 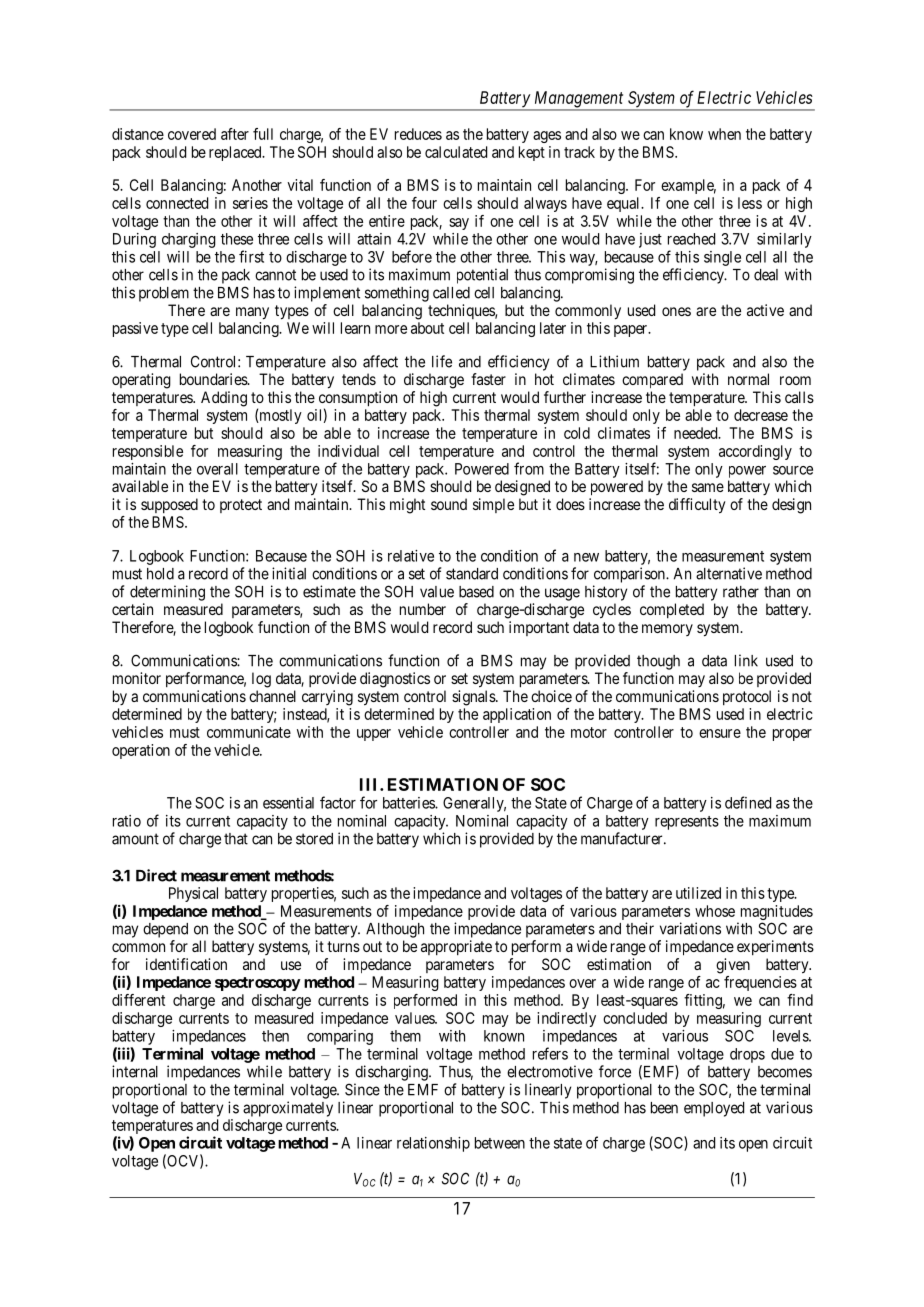 What do you see at coordinates (235, 134) in the screenshot?
I see `after` at bounding box center [235, 134].
